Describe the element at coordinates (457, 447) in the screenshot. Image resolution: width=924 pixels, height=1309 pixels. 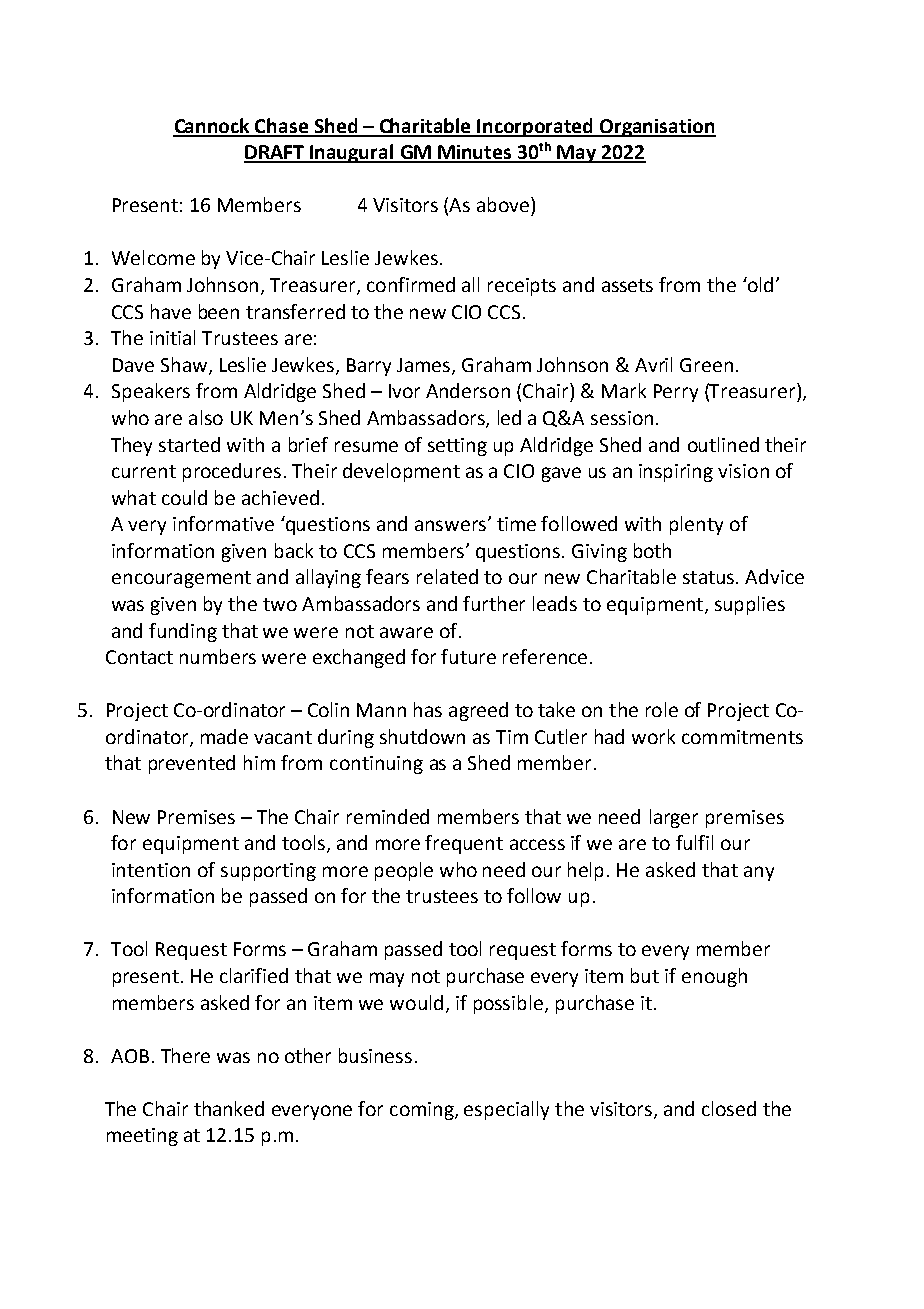
I see `setting` at that location.
